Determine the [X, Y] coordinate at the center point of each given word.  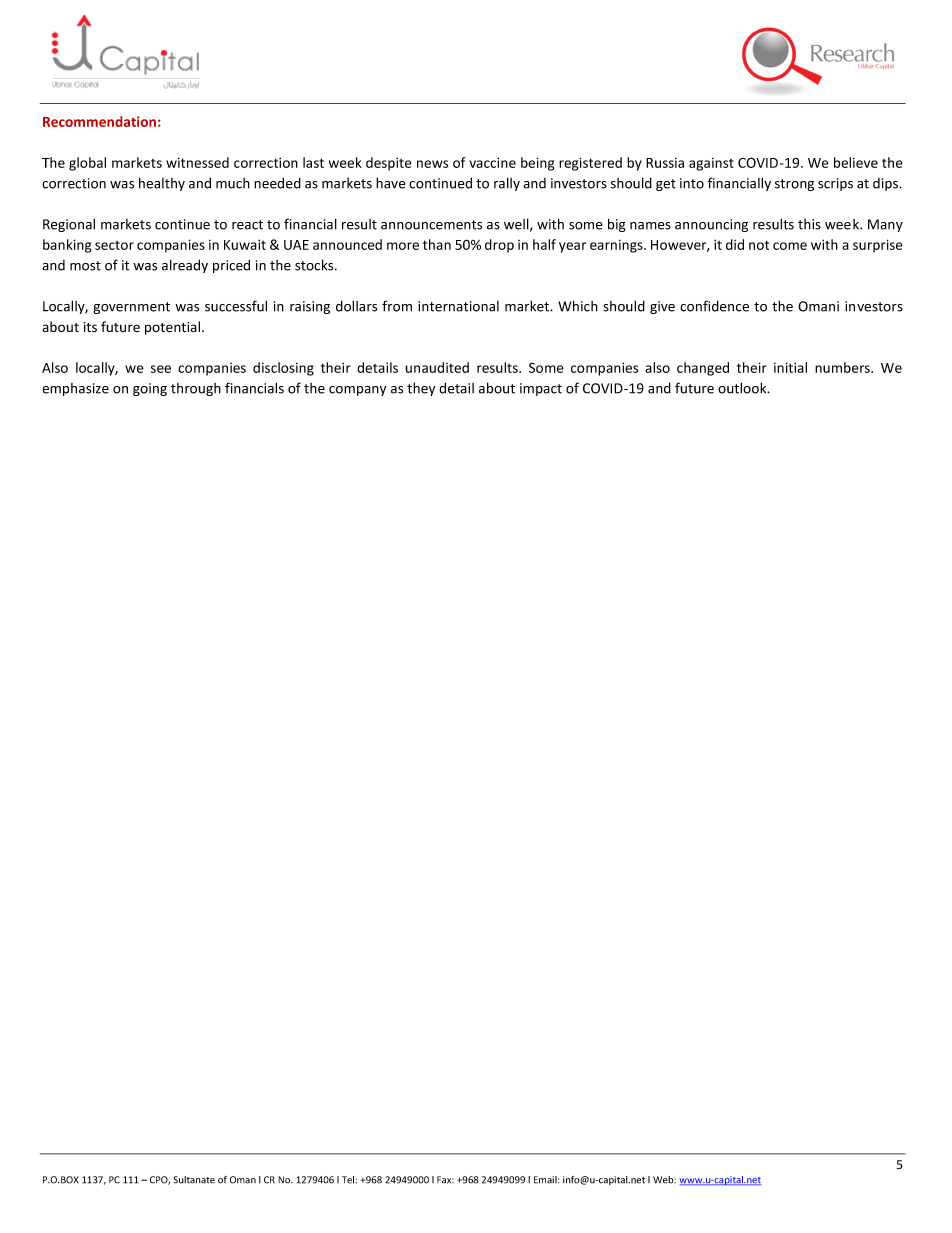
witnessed [197, 162]
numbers [843, 367]
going [150, 389]
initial [790, 367]
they [421, 389]
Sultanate [194, 1180]
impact [541, 389]
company [357, 391]
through [196, 389]
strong [794, 185]
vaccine [492, 162]
